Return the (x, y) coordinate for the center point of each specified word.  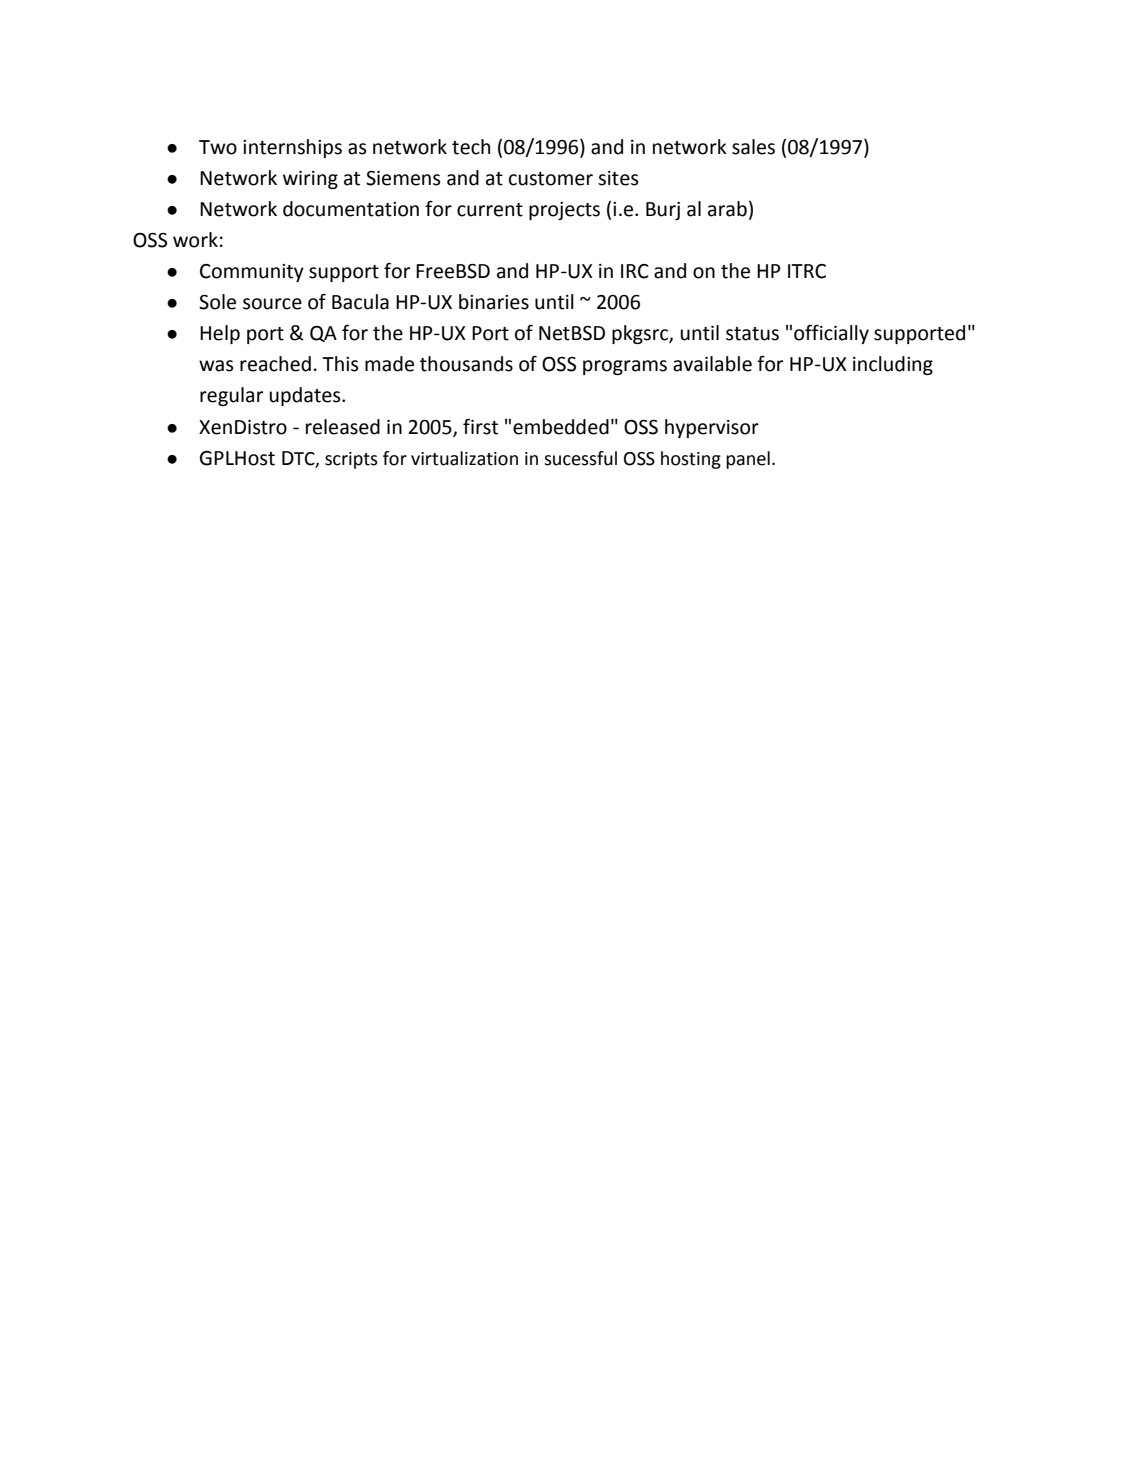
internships (292, 148)
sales (753, 147)
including (893, 365)
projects (564, 211)
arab (727, 209)
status (752, 334)
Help (220, 334)
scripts (351, 460)
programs (625, 367)
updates (306, 396)
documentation (351, 209)
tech (471, 147)
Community (252, 273)
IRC (635, 271)
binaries (494, 302)
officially (831, 334)
